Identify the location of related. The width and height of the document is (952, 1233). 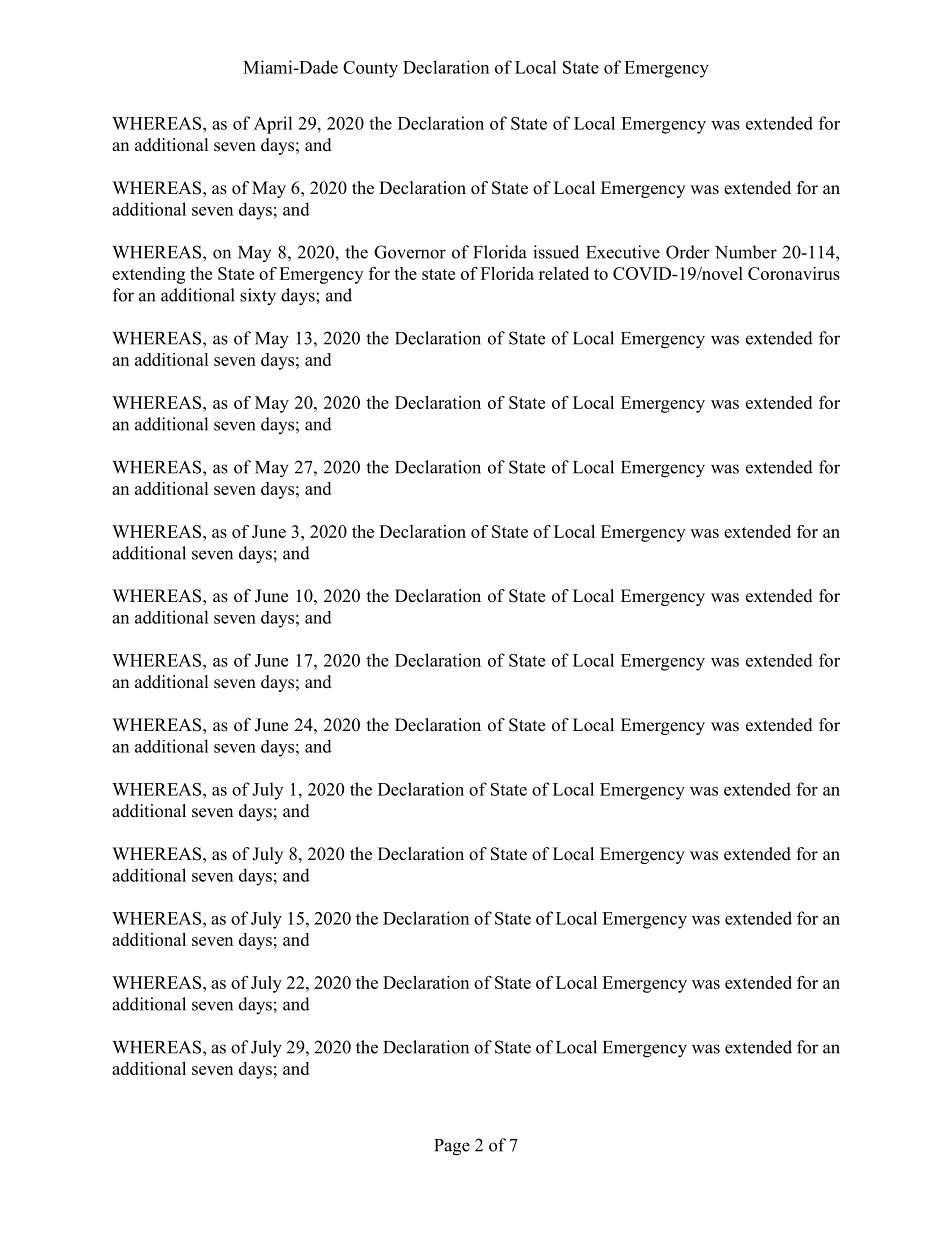
(564, 273).
